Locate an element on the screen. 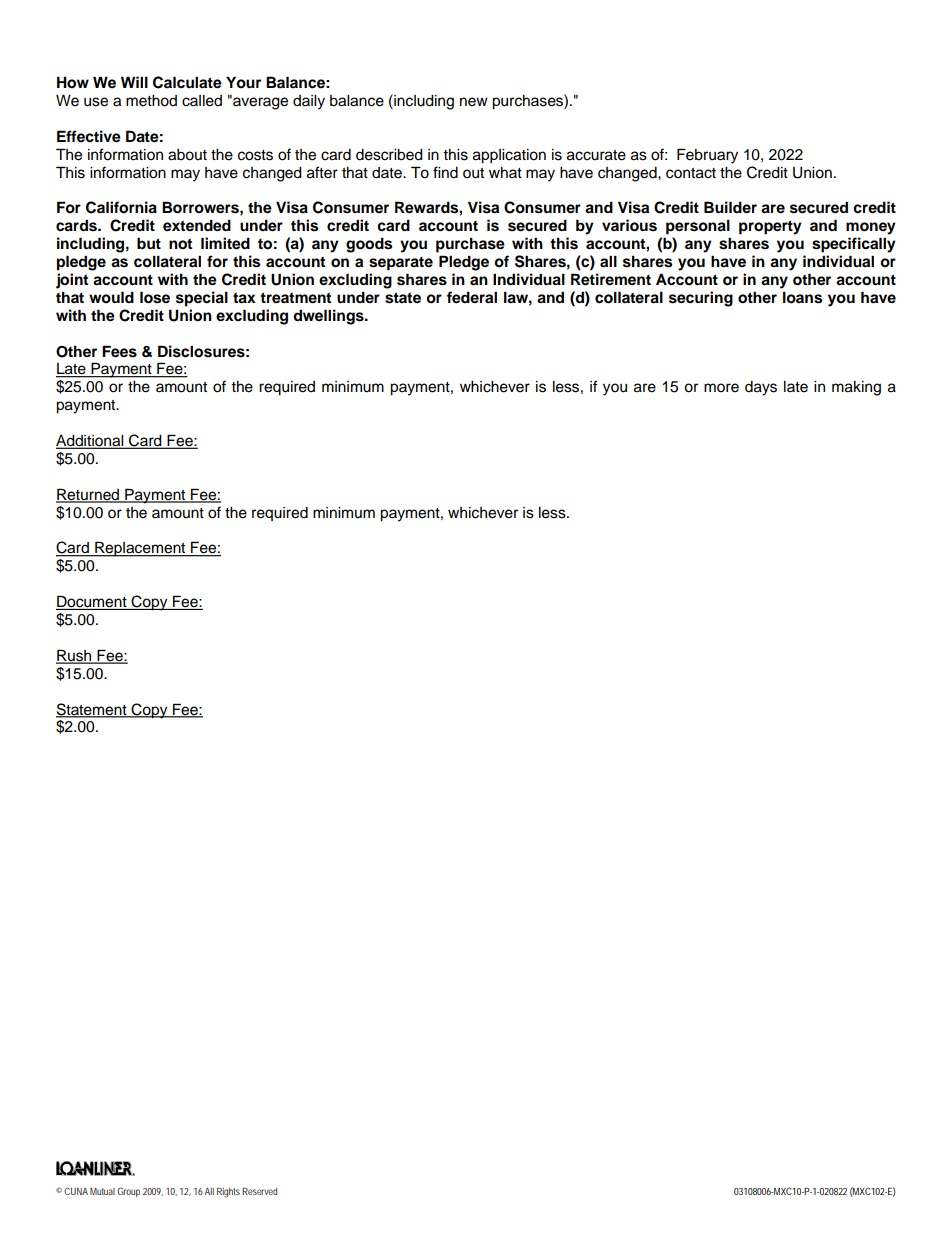 The width and height of the screenshot is (952, 1233). Group is located at coordinates (128, 1192).
